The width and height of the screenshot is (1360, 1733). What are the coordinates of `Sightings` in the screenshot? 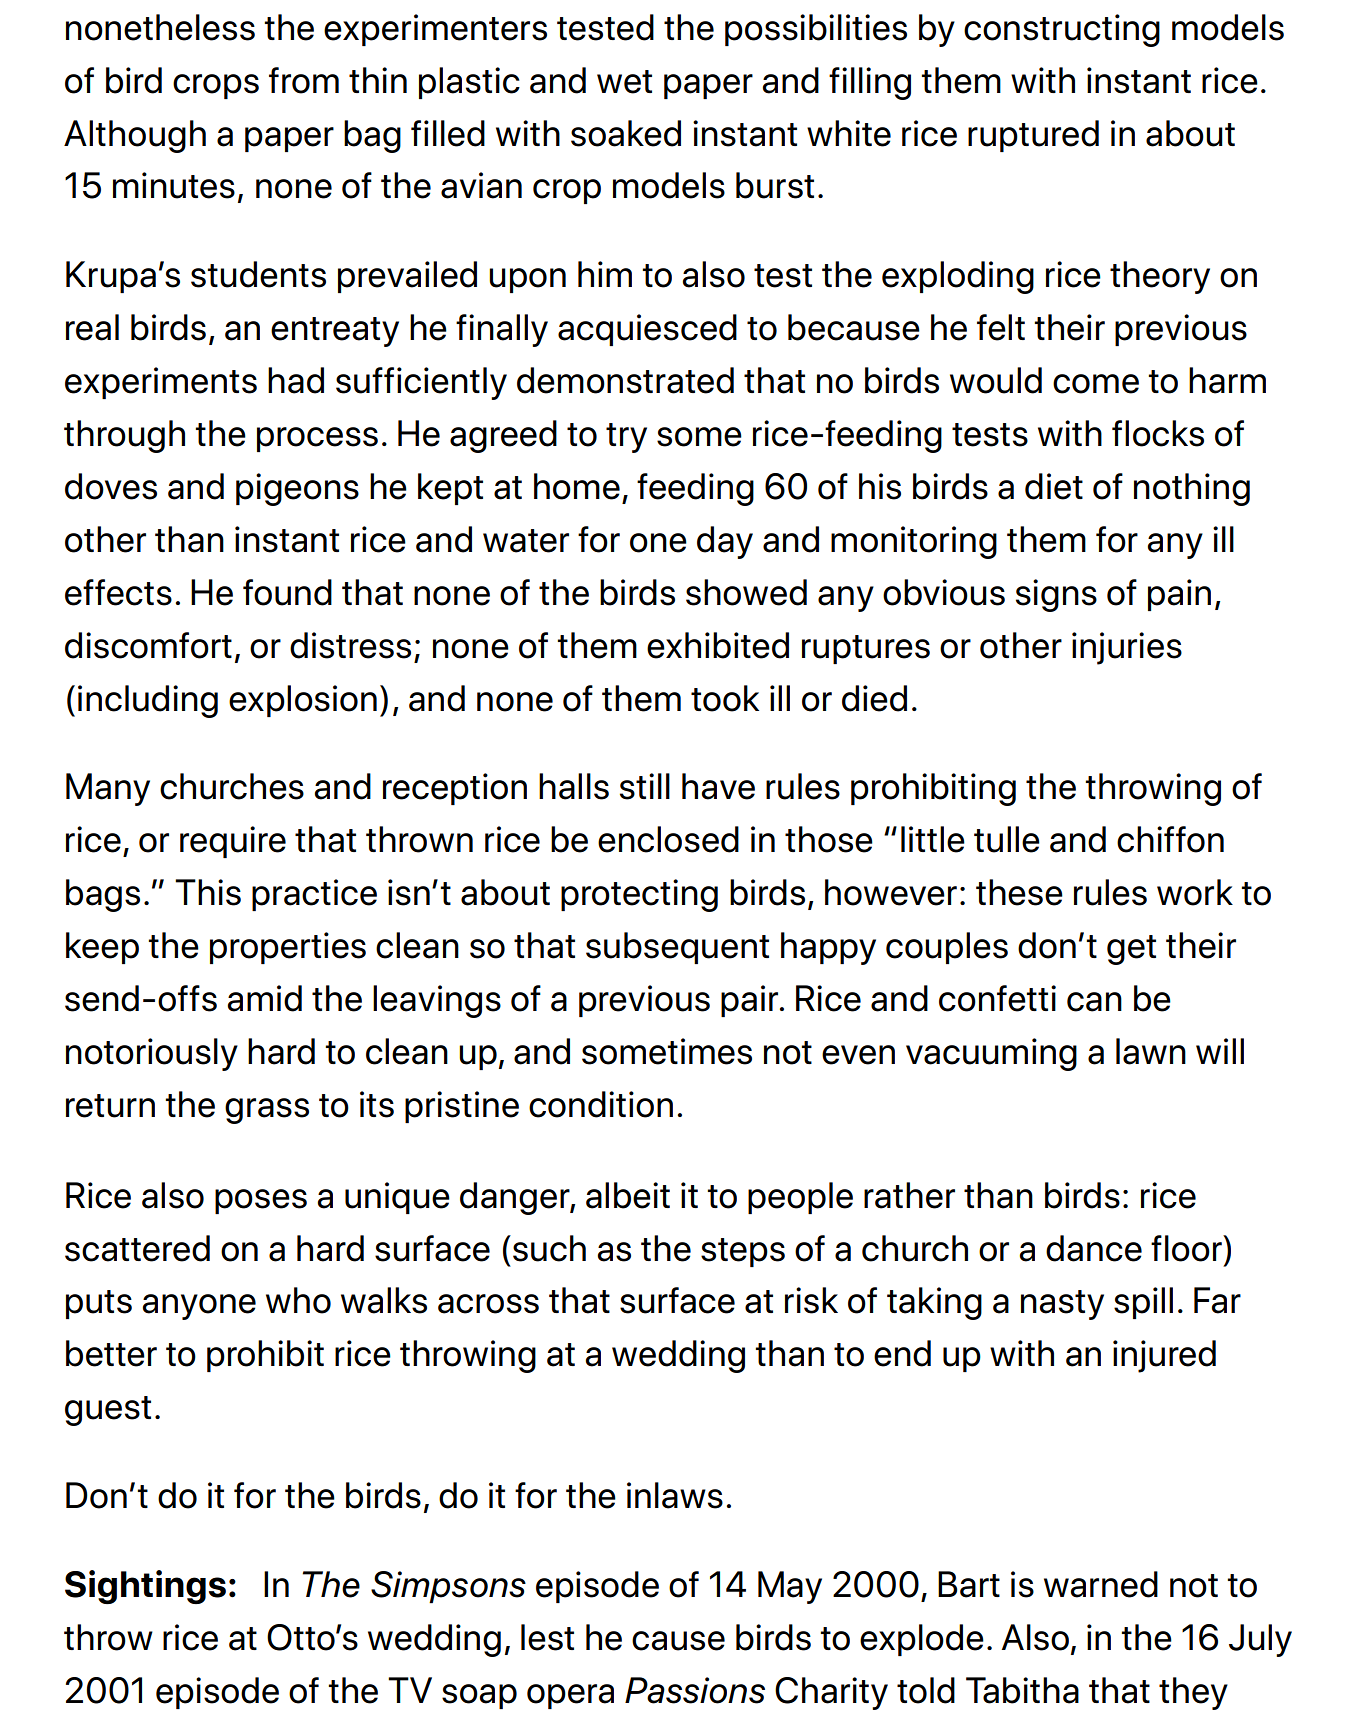 It's located at (145, 1587).
